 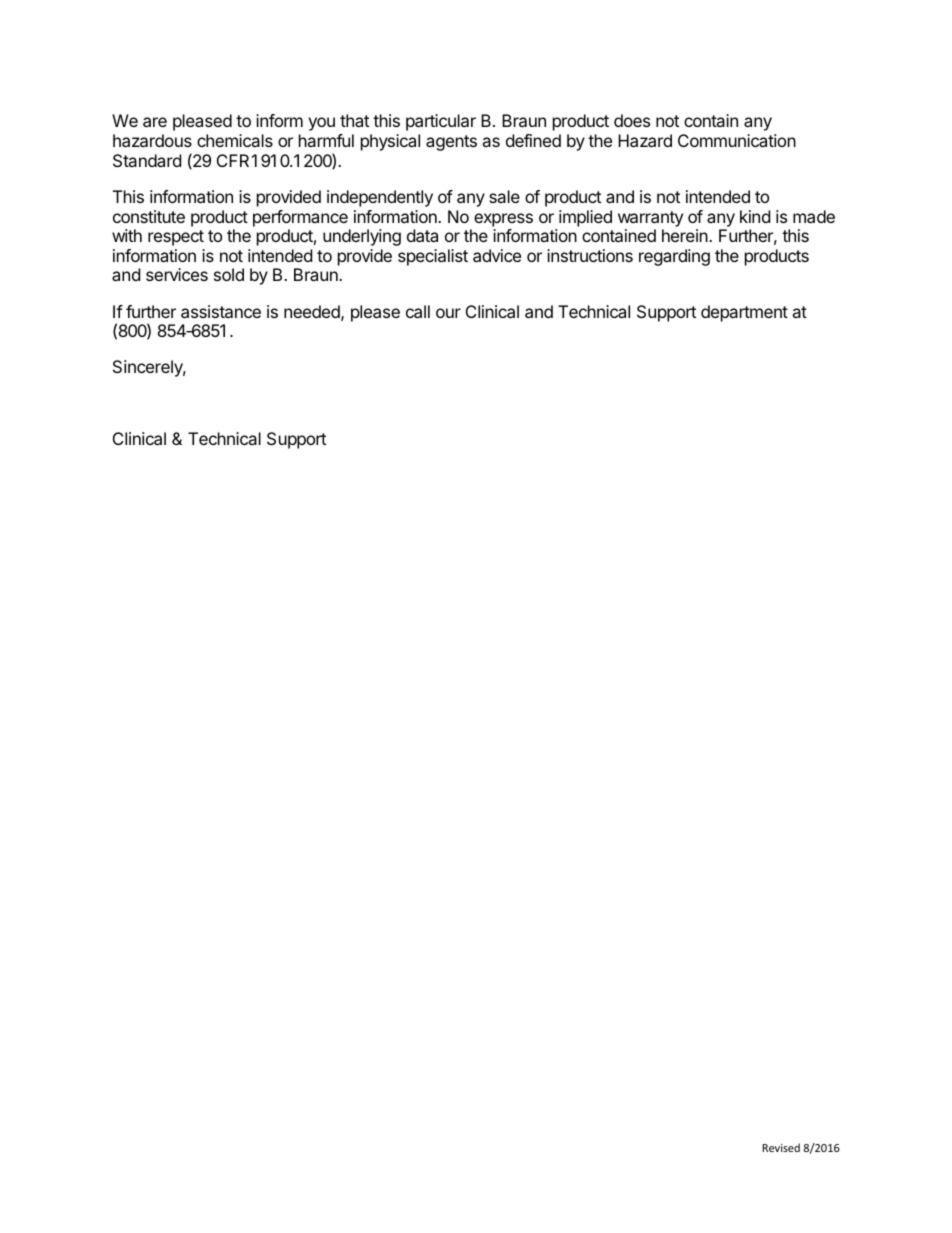 I want to click on agents, so click(x=451, y=143).
